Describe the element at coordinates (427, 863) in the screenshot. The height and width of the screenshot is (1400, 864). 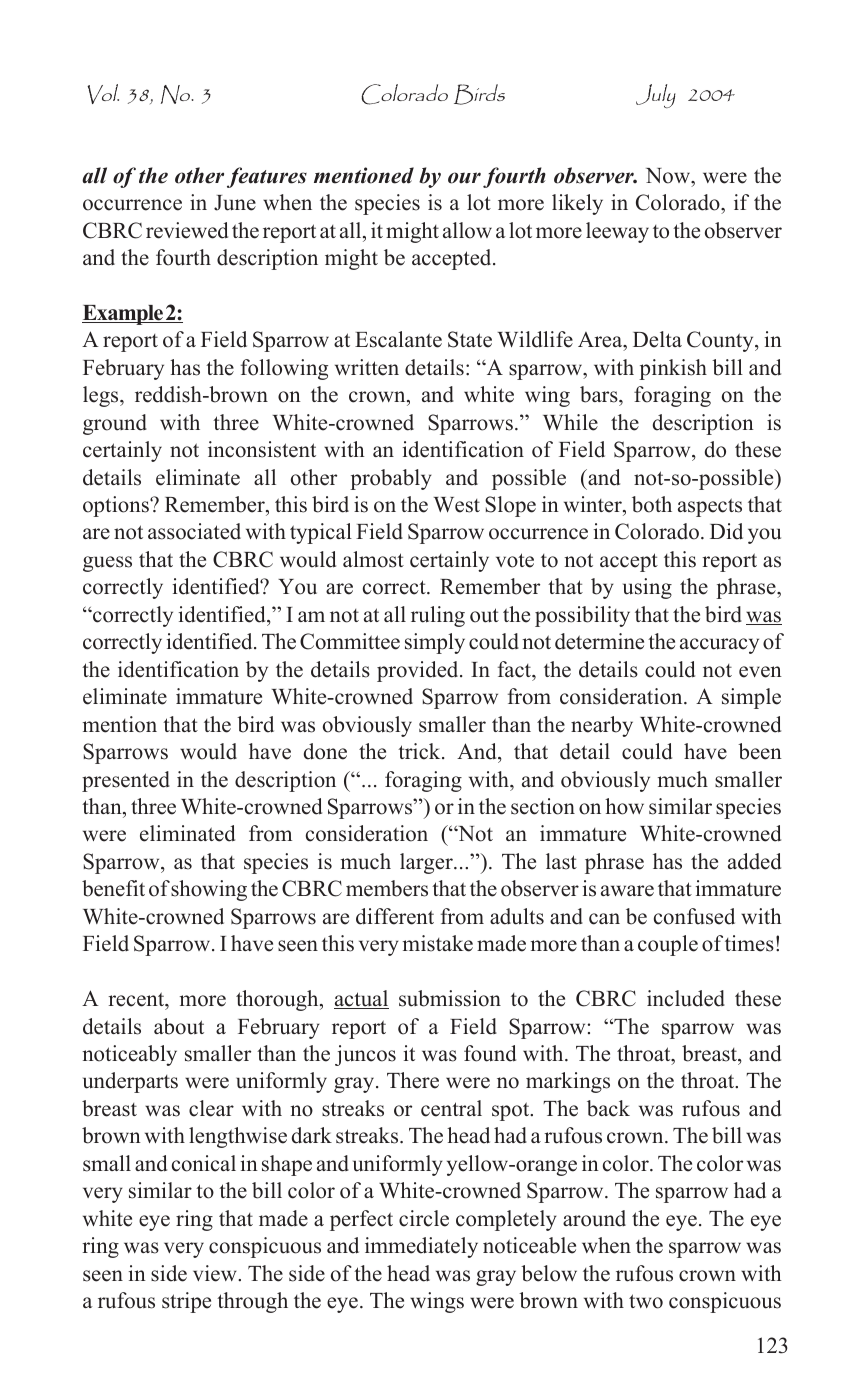
I see `larger` at that location.
